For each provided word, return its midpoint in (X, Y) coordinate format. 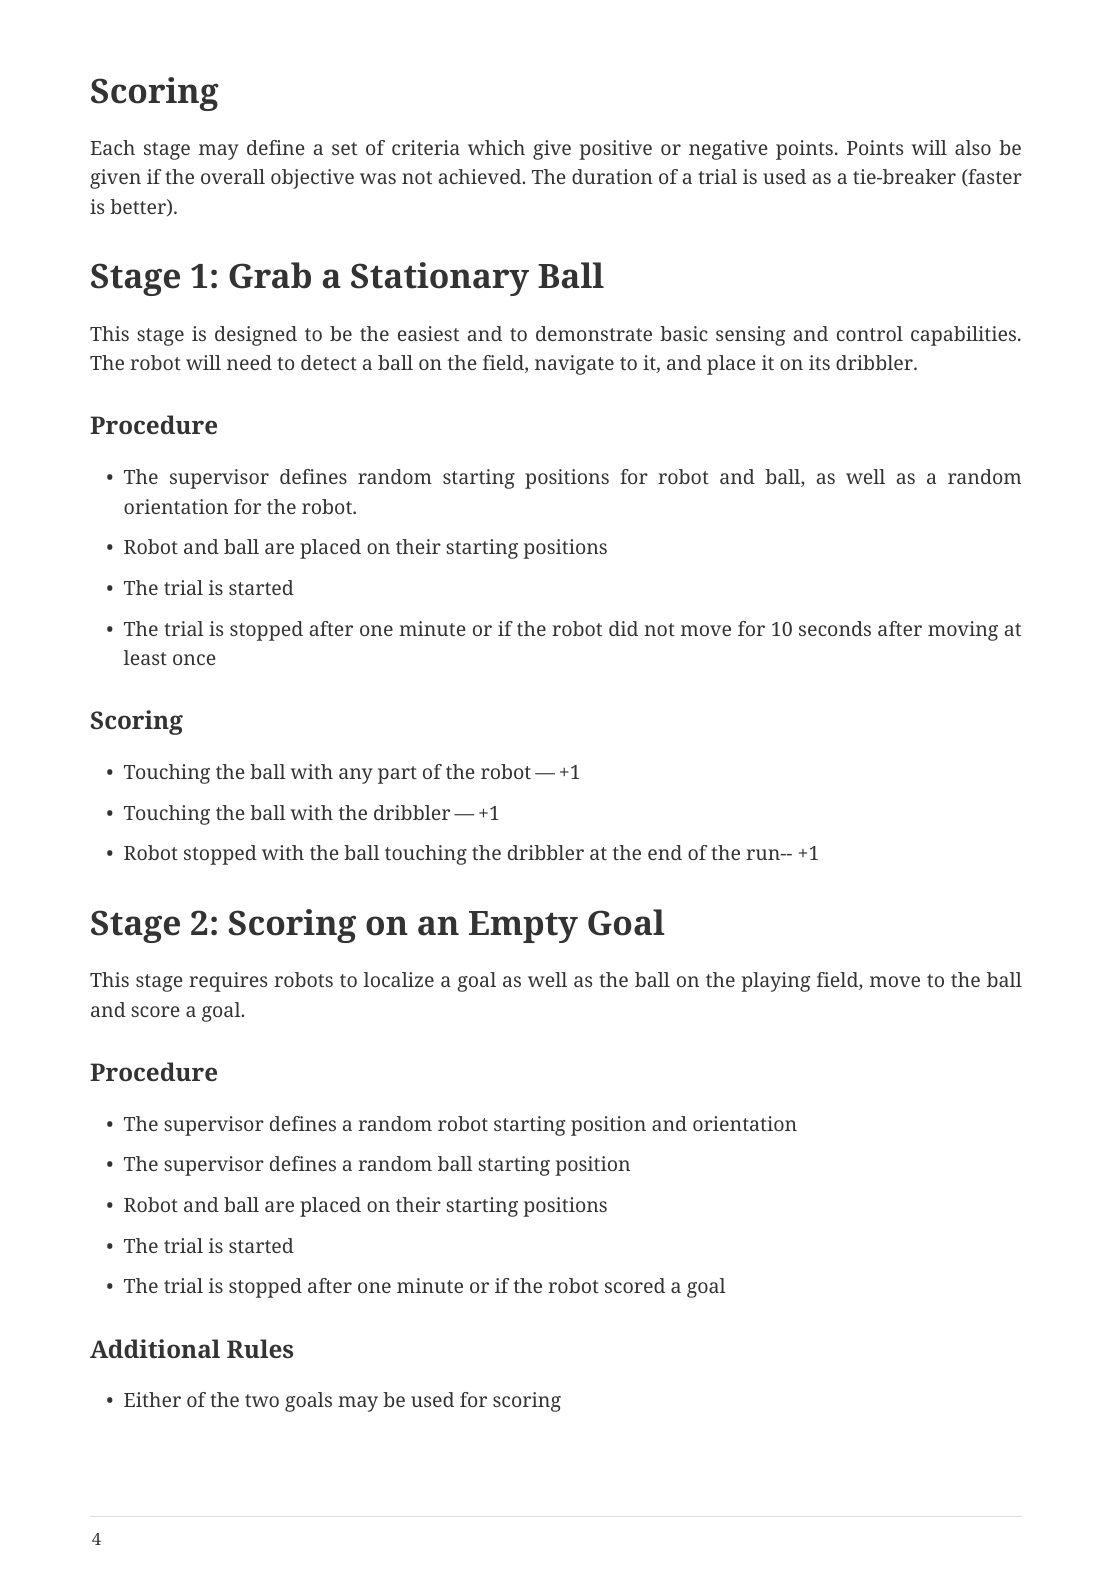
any (356, 776)
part (397, 775)
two (262, 1400)
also (973, 147)
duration (612, 176)
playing (775, 982)
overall (233, 176)
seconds (835, 628)
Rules (260, 1348)
